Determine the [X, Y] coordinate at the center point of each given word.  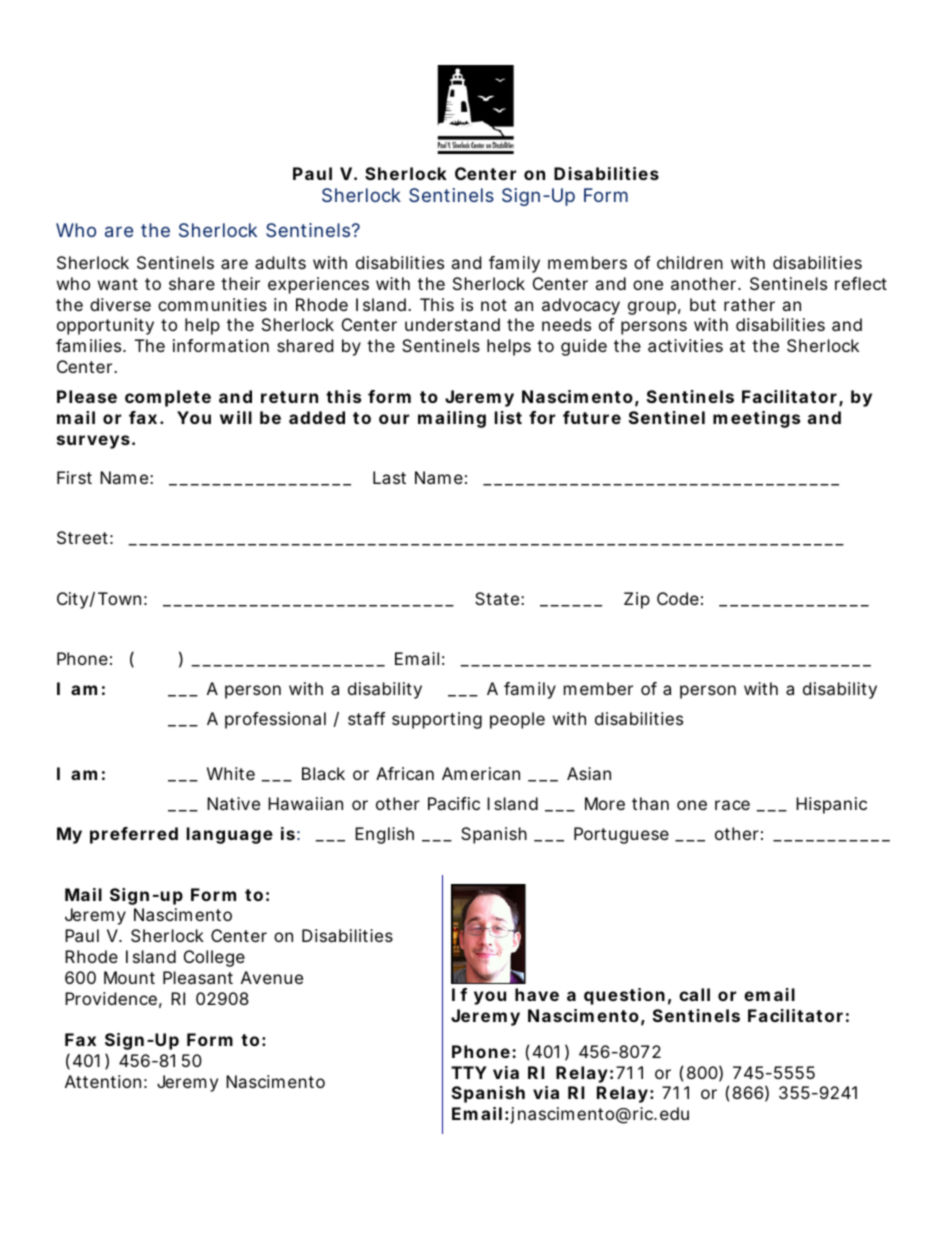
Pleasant [198, 977]
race [732, 805]
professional [275, 720]
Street [82, 537]
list [508, 417]
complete [168, 398]
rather [749, 304]
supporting [437, 720]
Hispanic [831, 805]
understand [452, 324]
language [230, 835]
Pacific [454, 803]
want [118, 284]
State [497, 598]
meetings [756, 419]
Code [678, 598]
